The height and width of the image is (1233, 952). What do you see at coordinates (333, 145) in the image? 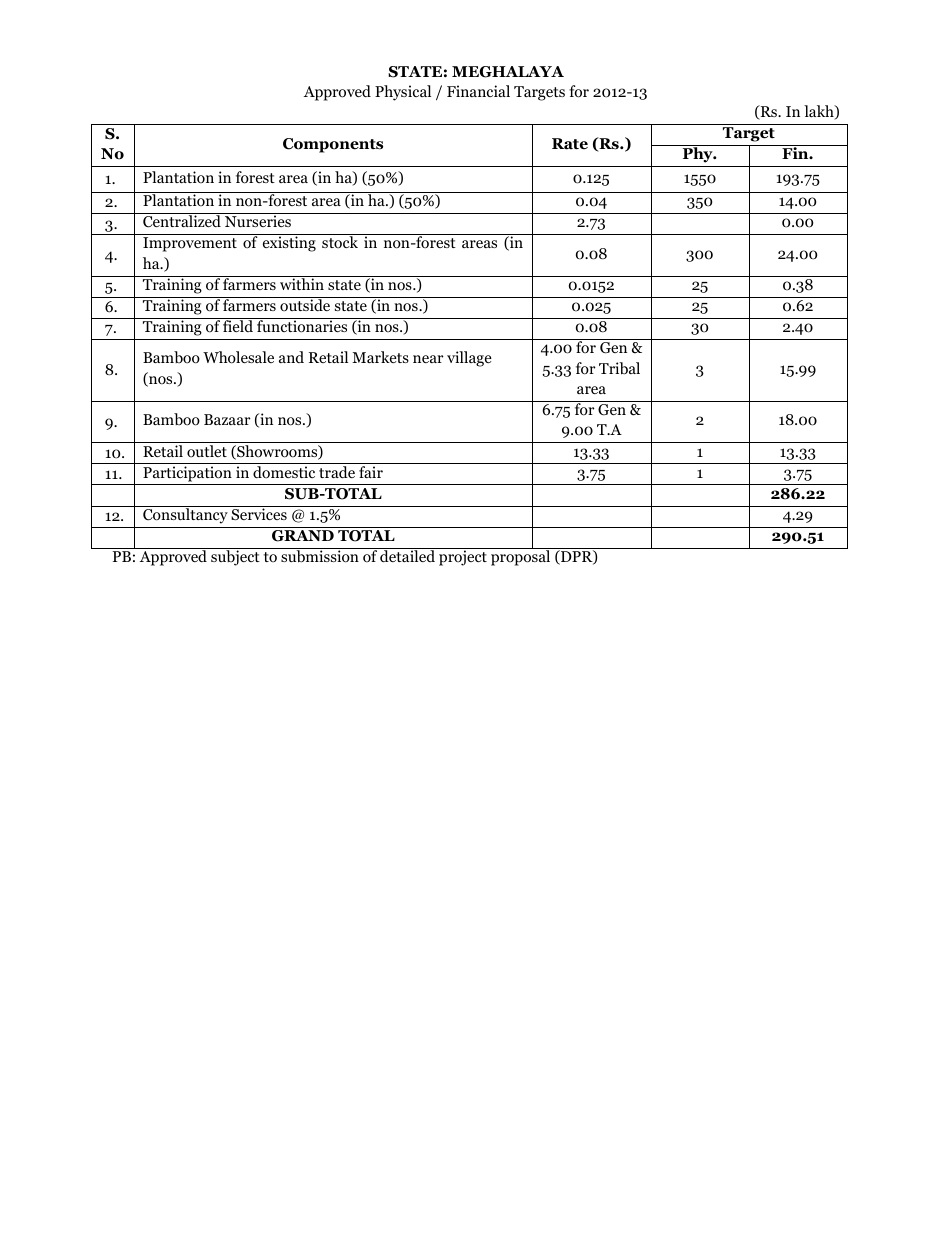
I see `Components` at bounding box center [333, 145].
